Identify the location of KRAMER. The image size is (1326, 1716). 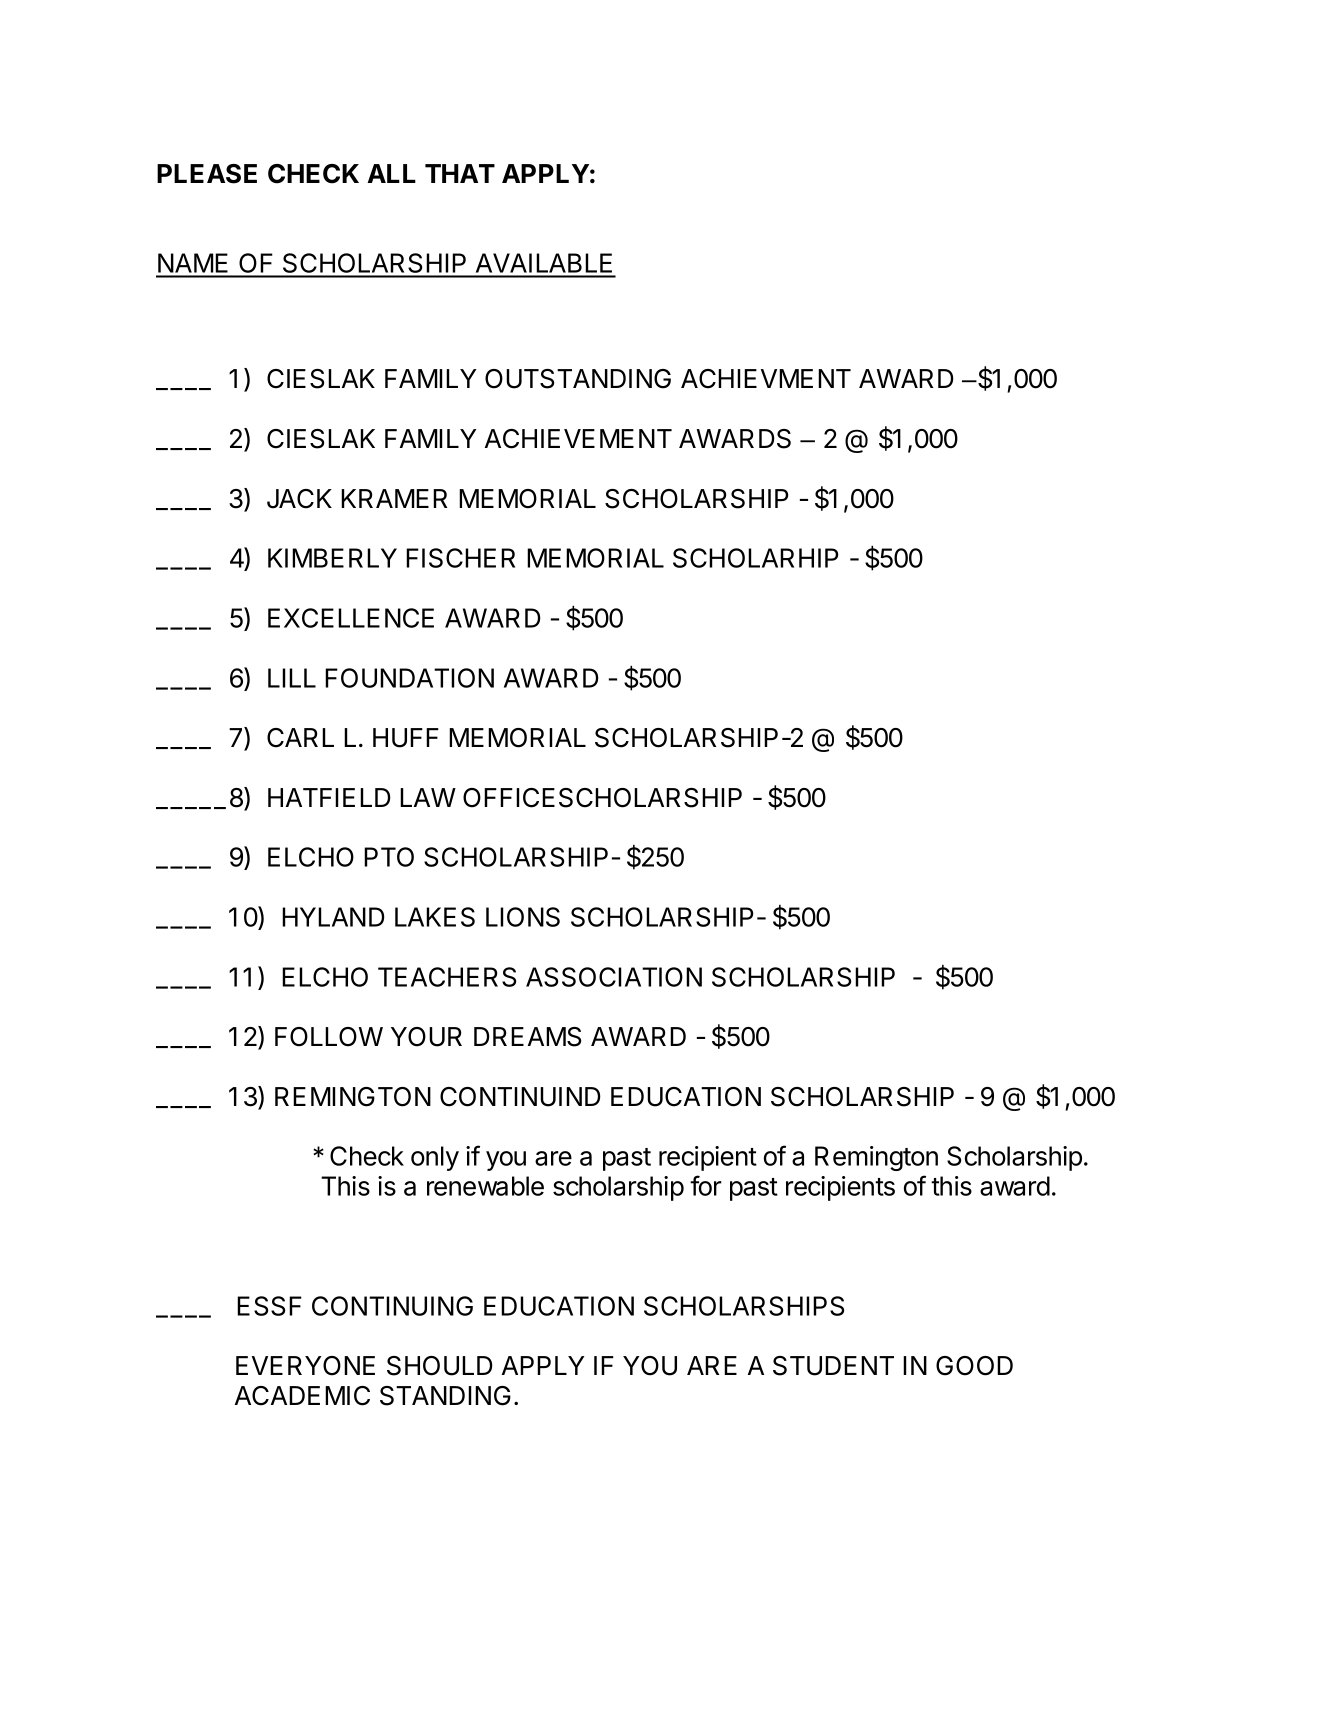
(394, 498).
